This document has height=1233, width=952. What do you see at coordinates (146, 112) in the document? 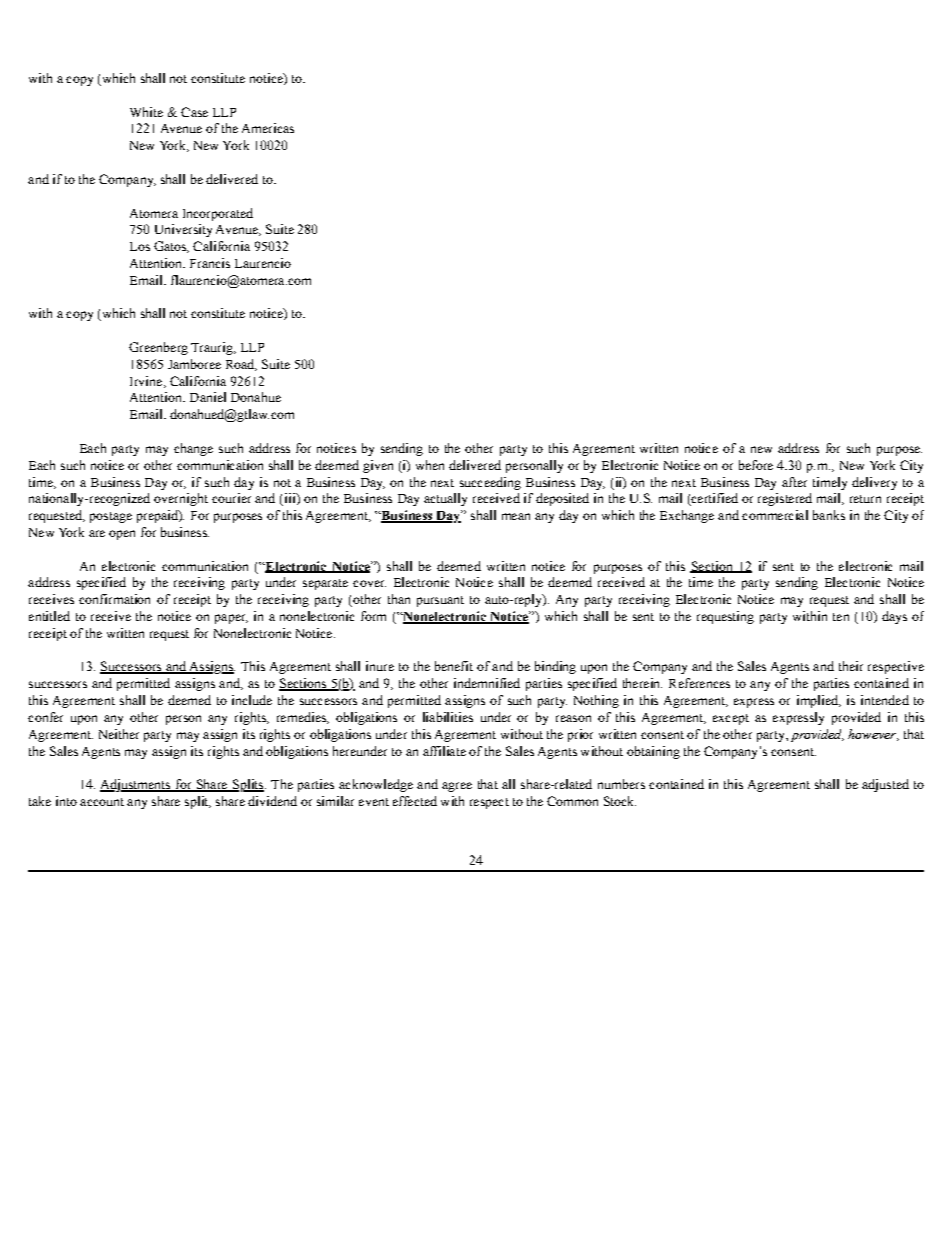
I see `White` at bounding box center [146, 112].
